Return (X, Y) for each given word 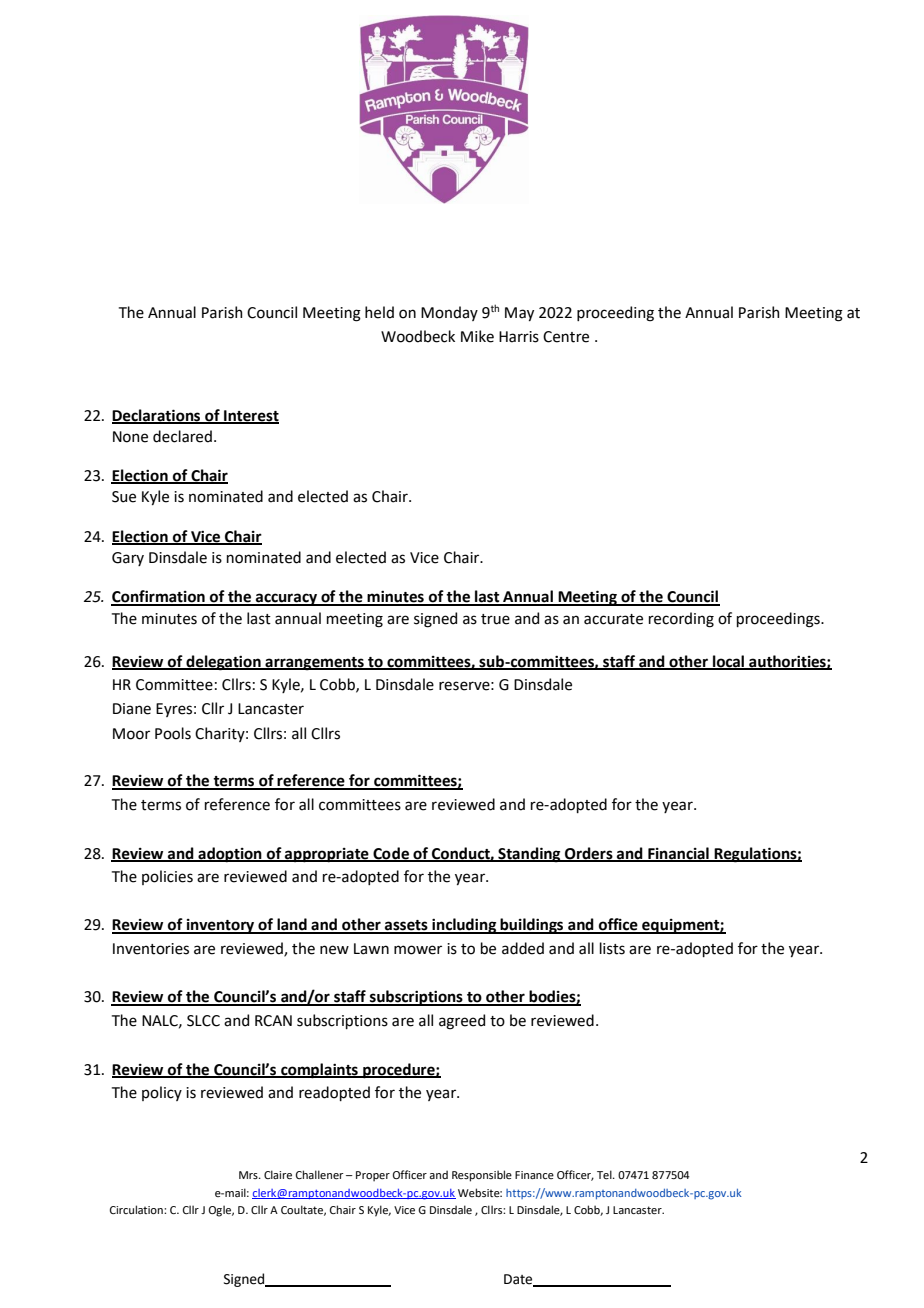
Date (519, 1280)
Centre (566, 337)
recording (681, 620)
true (495, 619)
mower (418, 950)
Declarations (157, 416)
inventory (221, 926)
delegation (223, 663)
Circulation (137, 1209)
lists (612, 948)
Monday (449, 313)
